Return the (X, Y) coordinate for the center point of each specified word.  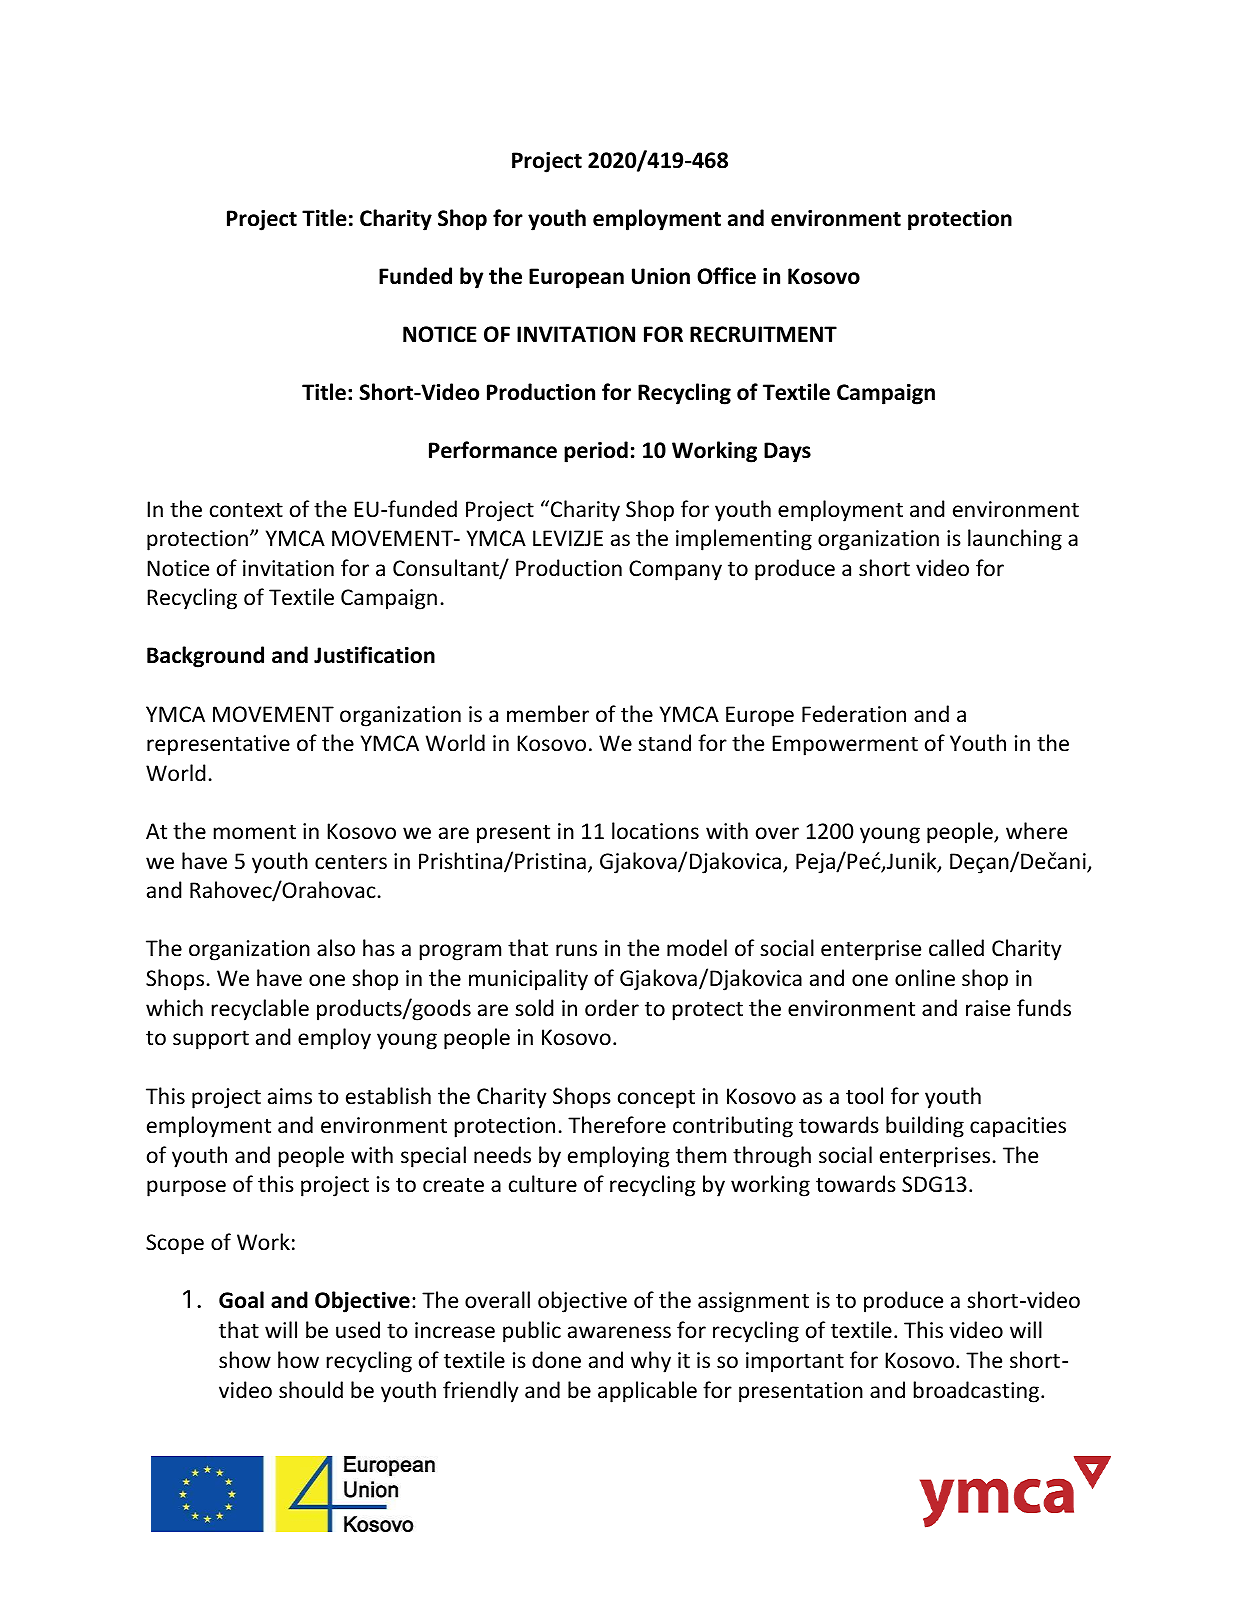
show (245, 1360)
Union (661, 276)
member (548, 714)
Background (205, 657)
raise (988, 1008)
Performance (493, 450)
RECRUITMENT (763, 334)
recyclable (260, 1010)
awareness (619, 1332)
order (612, 1008)
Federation (854, 714)
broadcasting (978, 1392)
